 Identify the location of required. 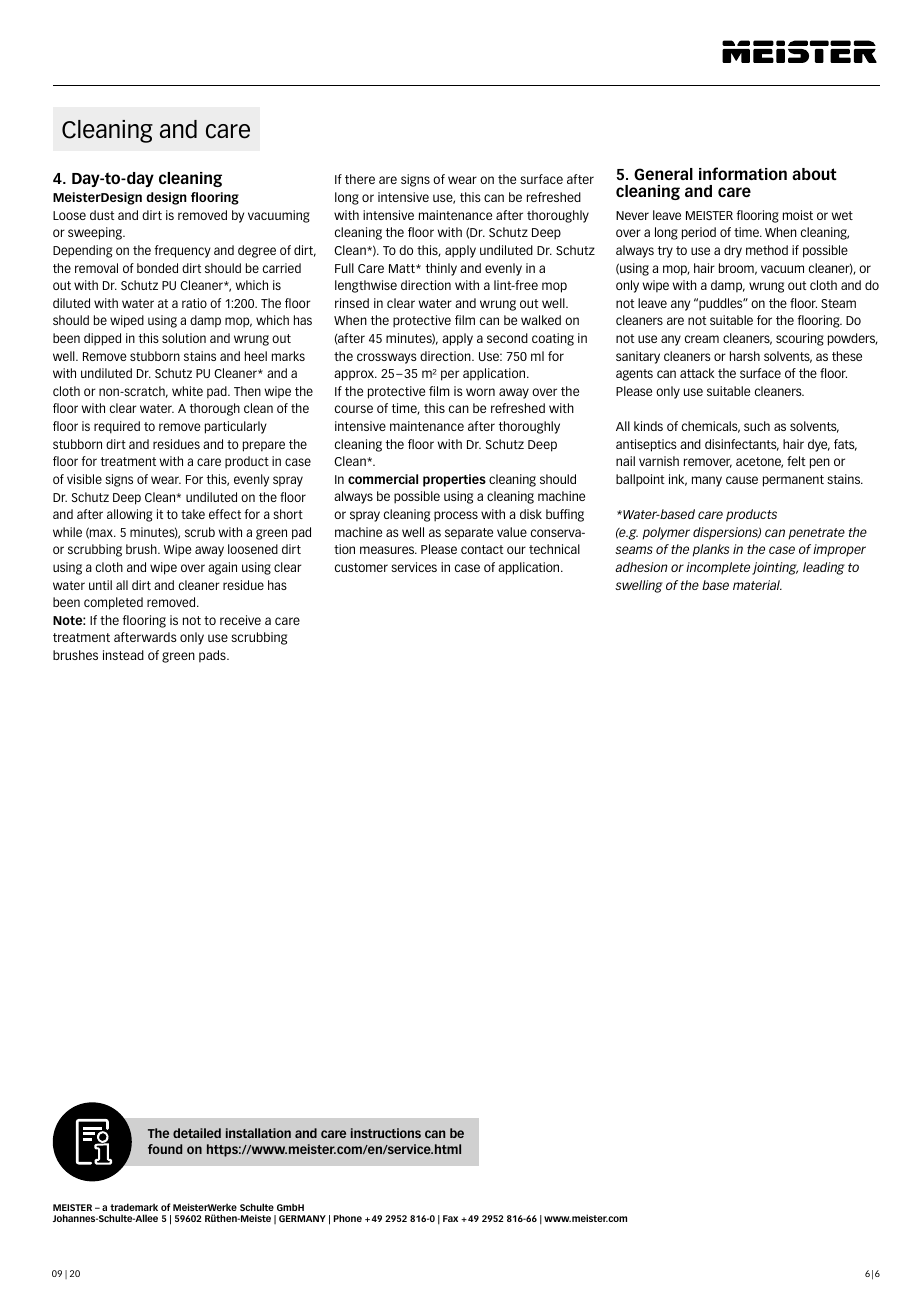
(117, 427).
